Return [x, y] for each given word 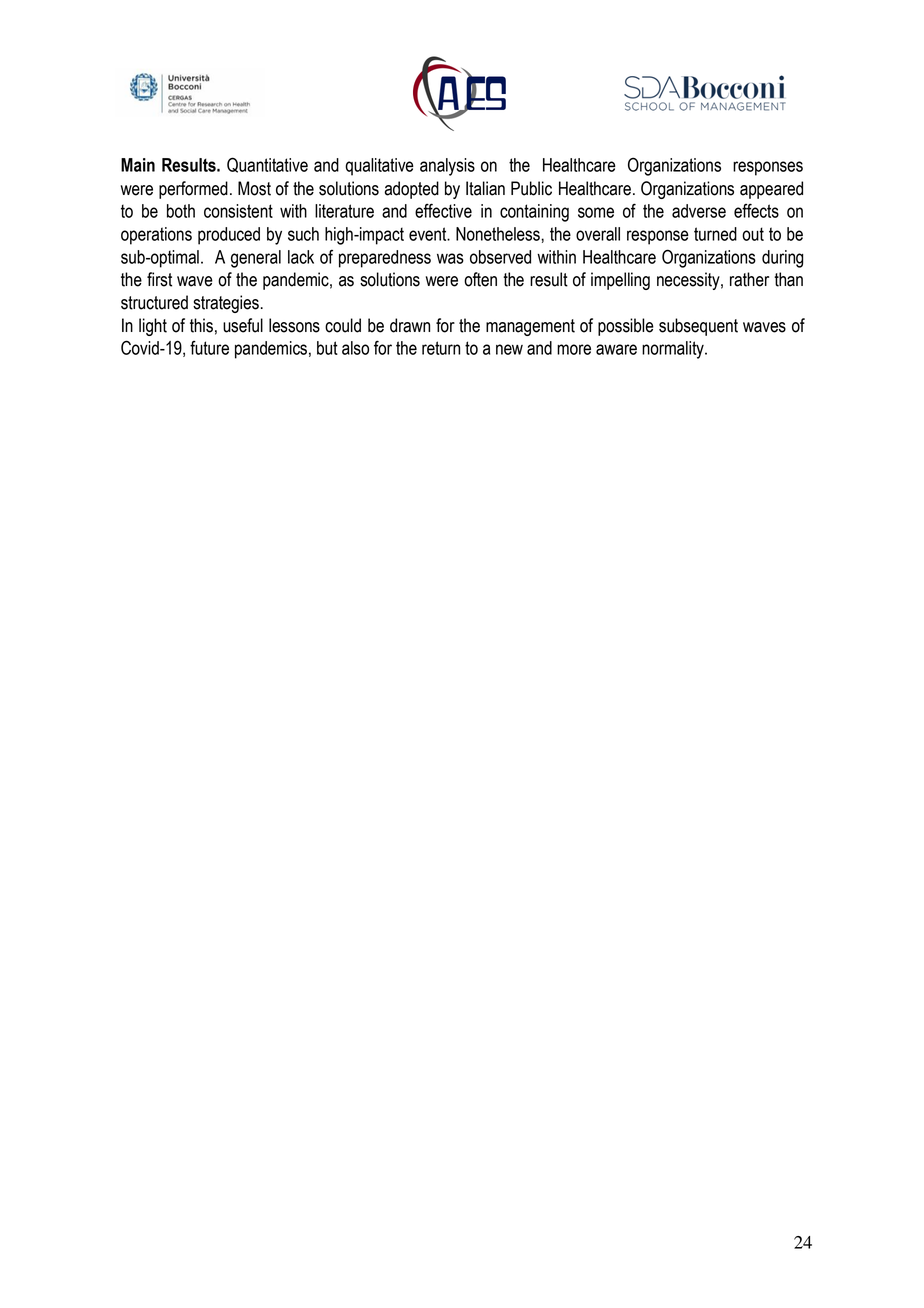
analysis [447, 167]
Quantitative [267, 165]
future [209, 348]
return [441, 348]
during [782, 259]
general [256, 259]
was [450, 258]
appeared [771, 190]
